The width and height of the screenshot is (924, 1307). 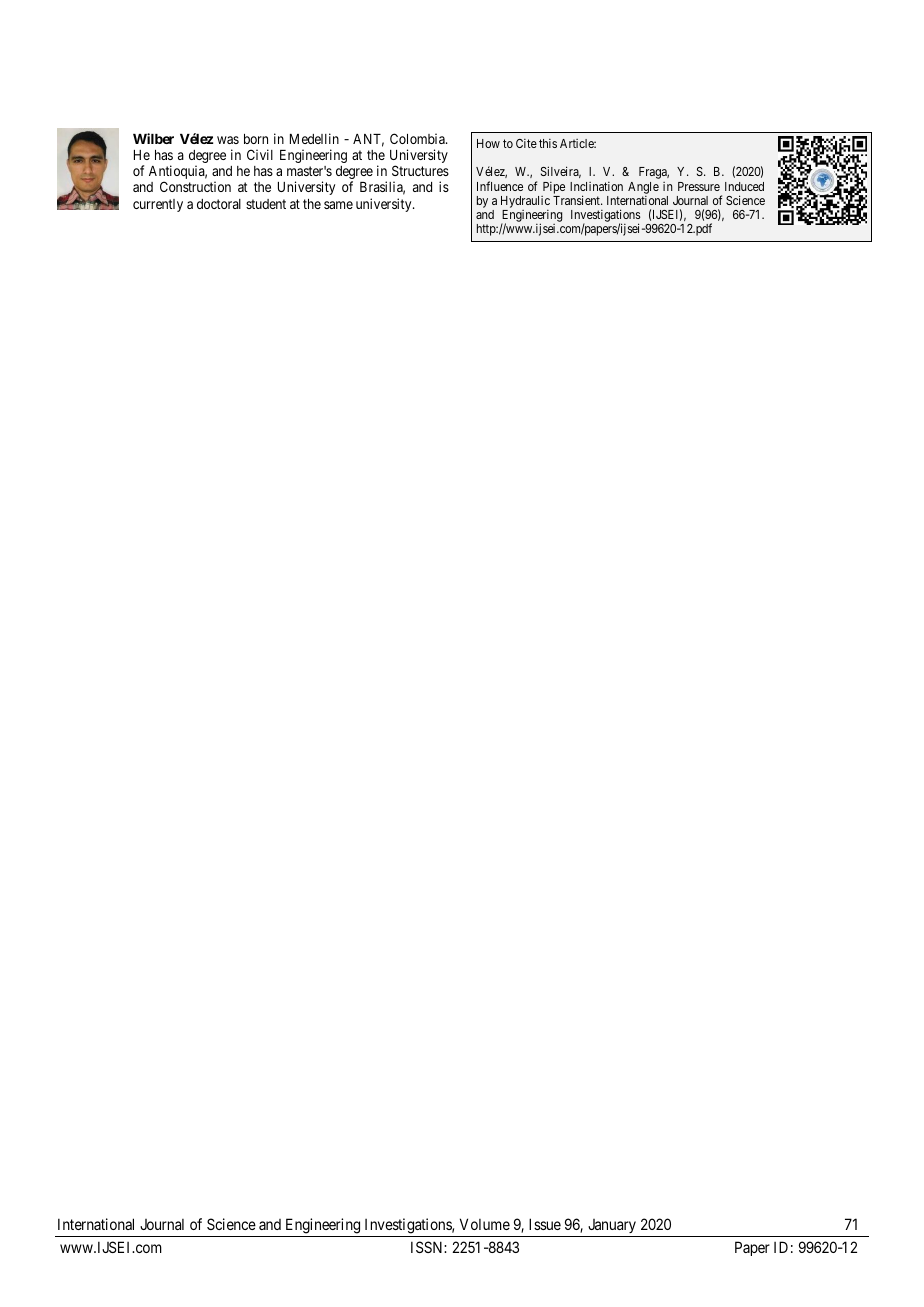 What do you see at coordinates (219, 204) in the screenshot?
I see `doctoral` at bounding box center [219, 204].
